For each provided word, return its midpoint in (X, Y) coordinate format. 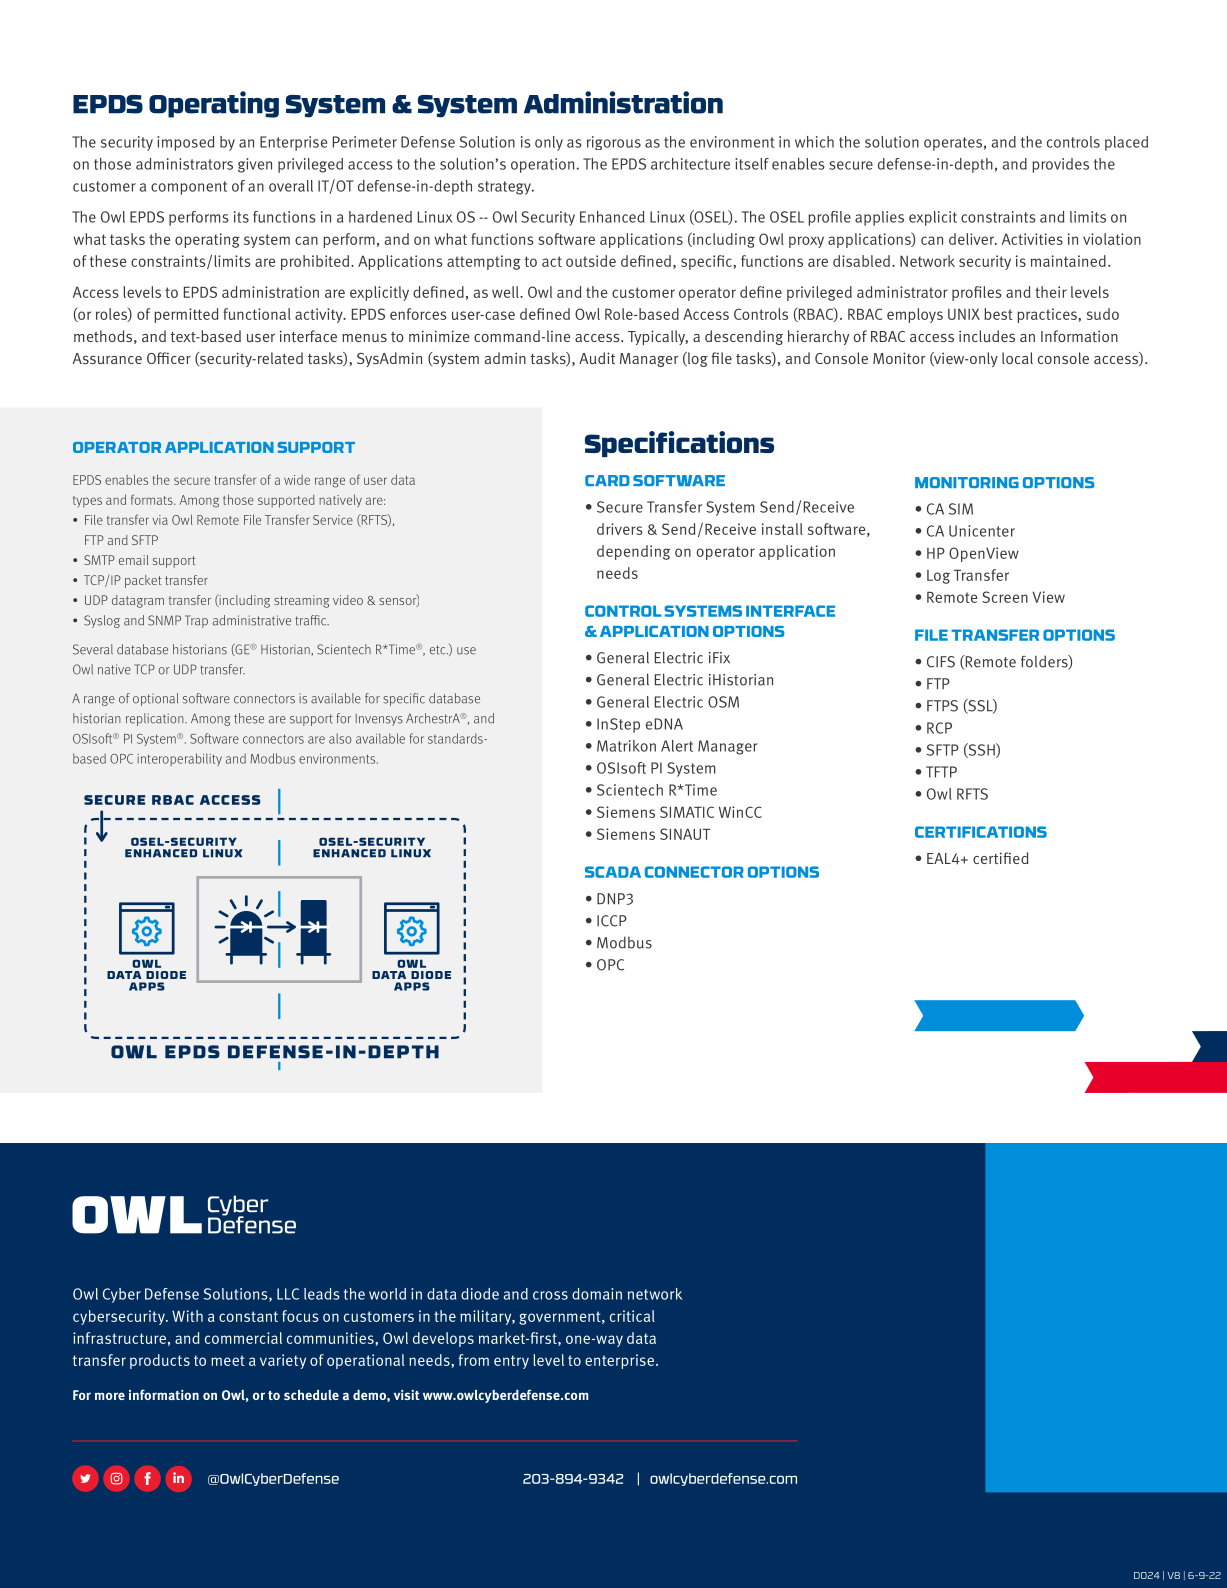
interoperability (179, 759)
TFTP (941, 772)
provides (1060, 165)
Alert (677, 746)
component (189, 188)
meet (228, 1360)
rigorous (614, 143)
